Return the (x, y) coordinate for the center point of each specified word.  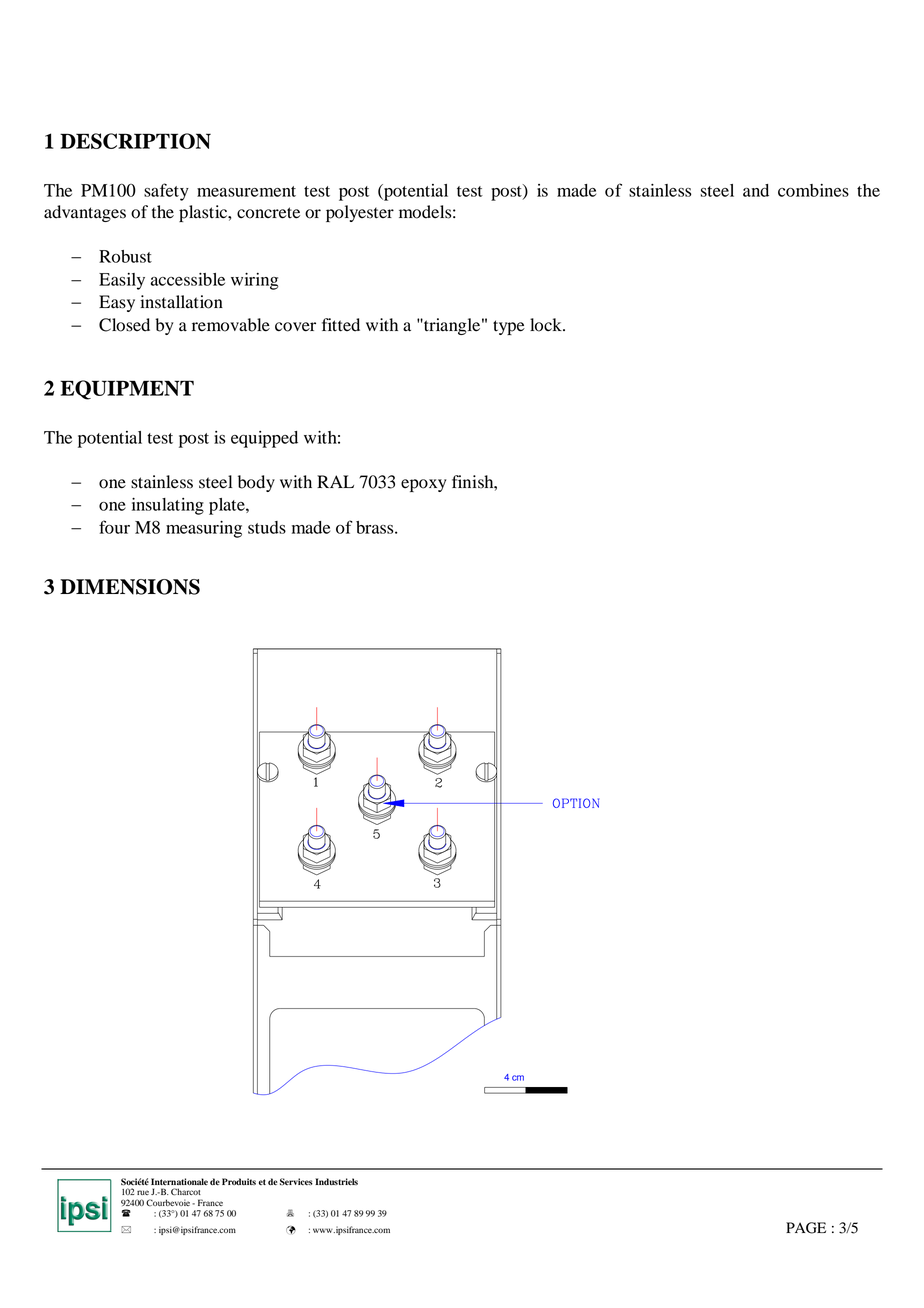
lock (547, 325)
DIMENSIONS (130, 587)
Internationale (179, 1181)
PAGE (806, 1228)
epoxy (424, 485)
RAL (335, 481)
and (756, 190)
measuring (204, 529)
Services (296, 1182)
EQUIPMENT (127, 390)
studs (267, 527)
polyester (360, 213)
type (509, 327)
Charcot (185, 1191)
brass (376, 527)
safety (166, 192)
